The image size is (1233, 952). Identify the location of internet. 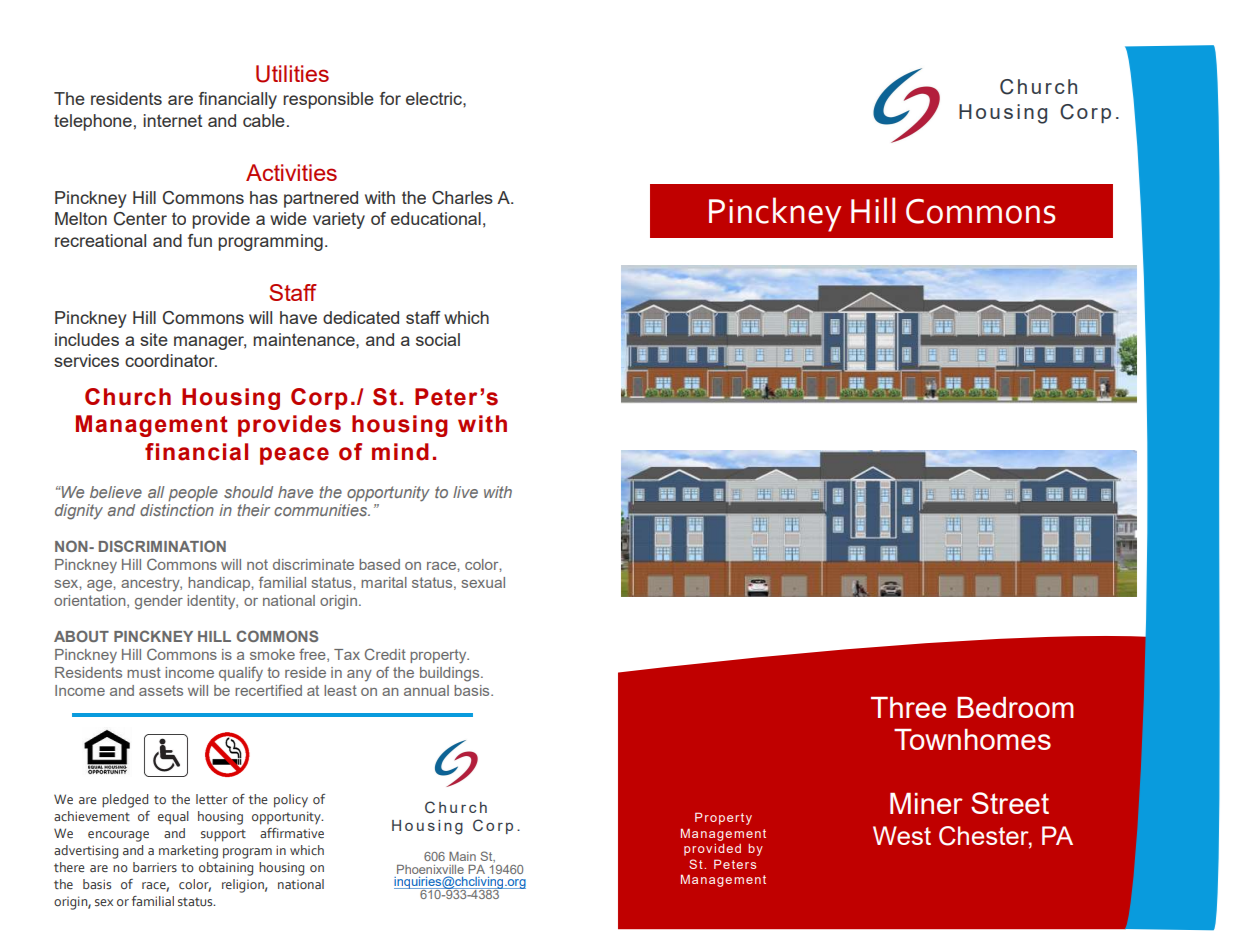
(172, 120).
